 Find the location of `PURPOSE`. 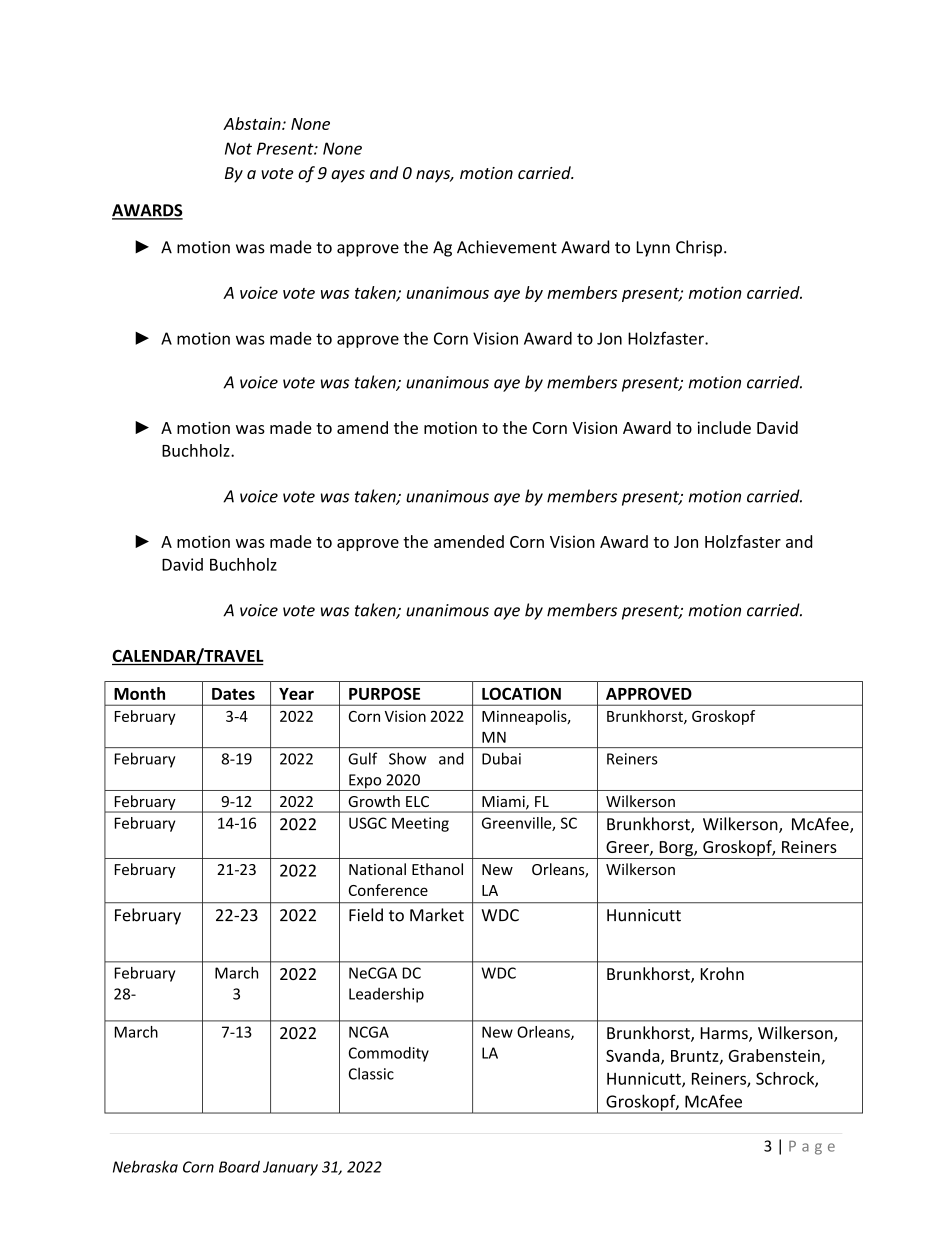

PURPOSE is located at coordinates (384, 693).
